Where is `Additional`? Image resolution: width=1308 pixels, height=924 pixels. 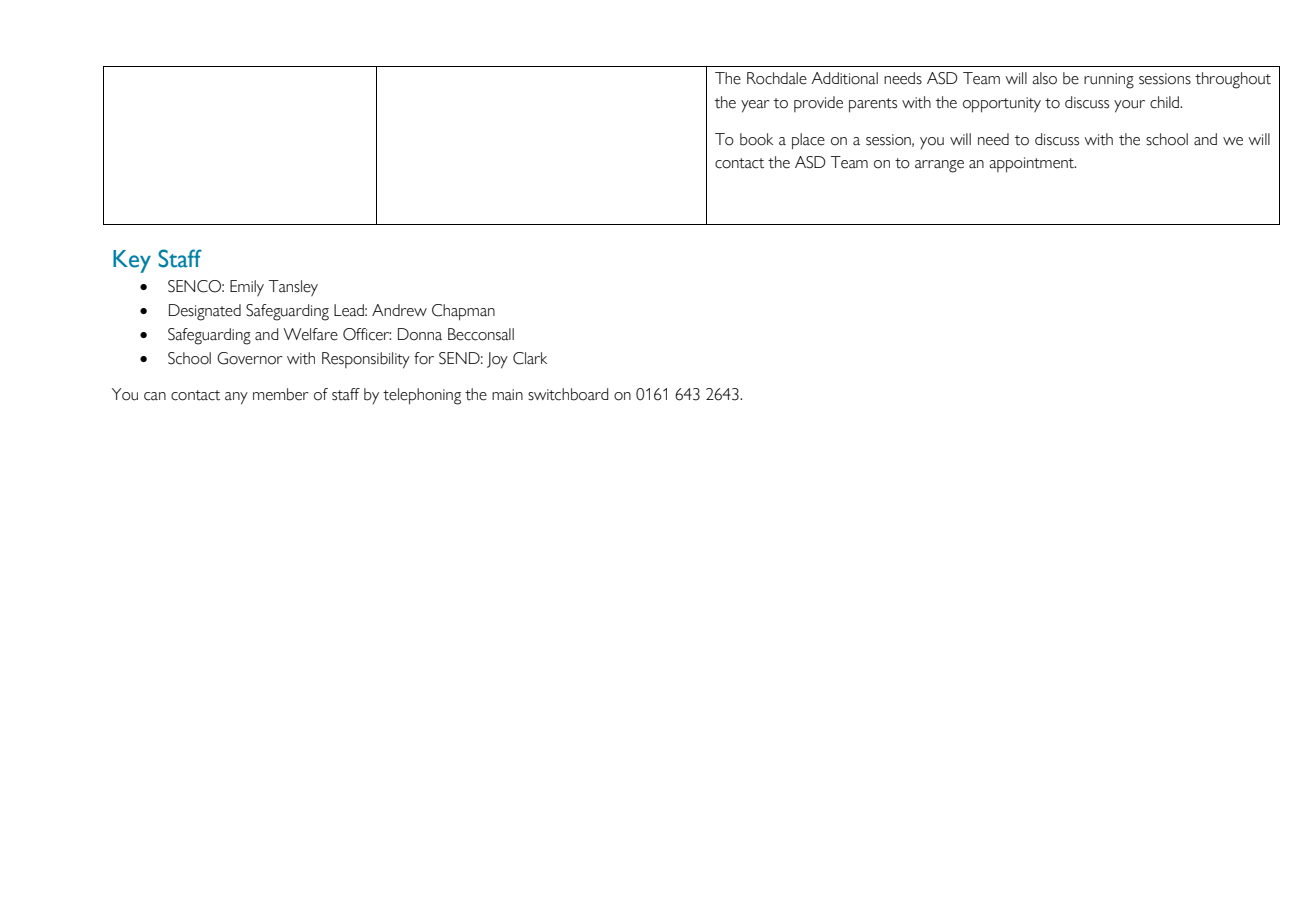 Additional is located at coordinates (844, 78).
